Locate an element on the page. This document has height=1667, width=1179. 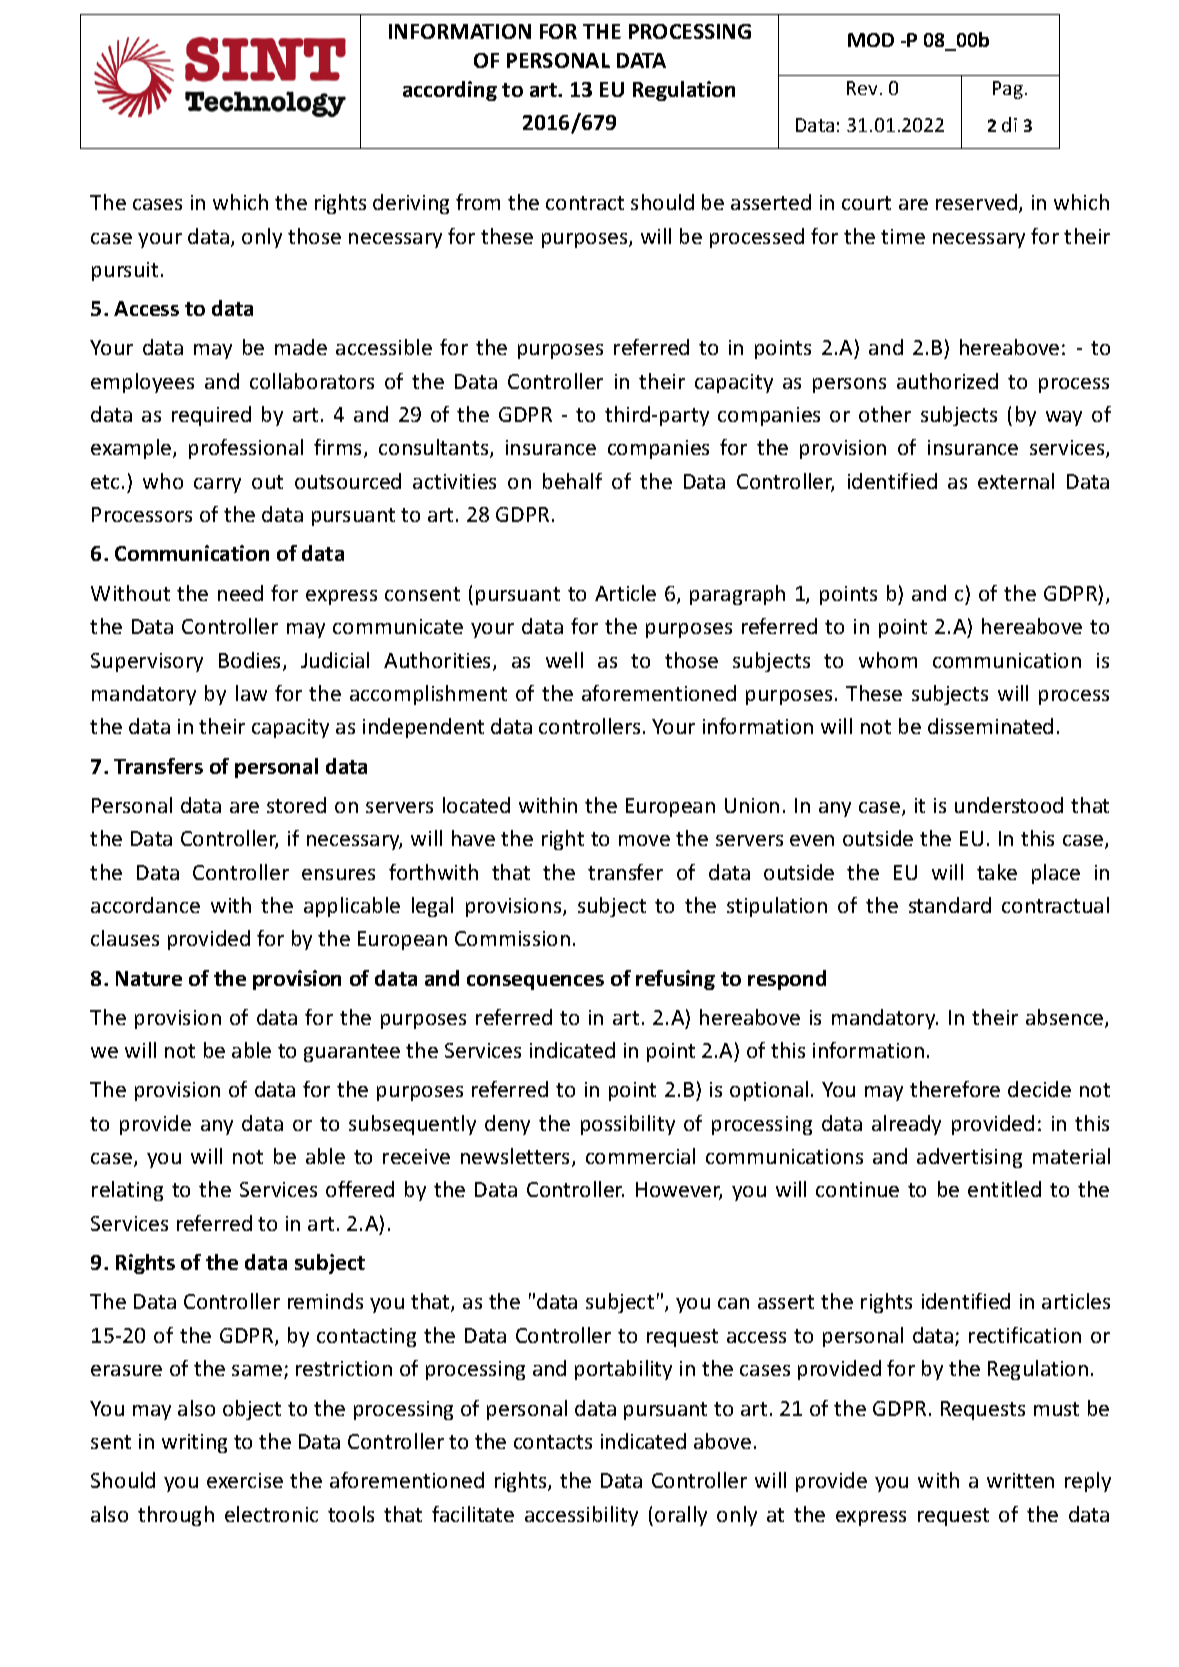
according is located at coordinates (450, 91).
